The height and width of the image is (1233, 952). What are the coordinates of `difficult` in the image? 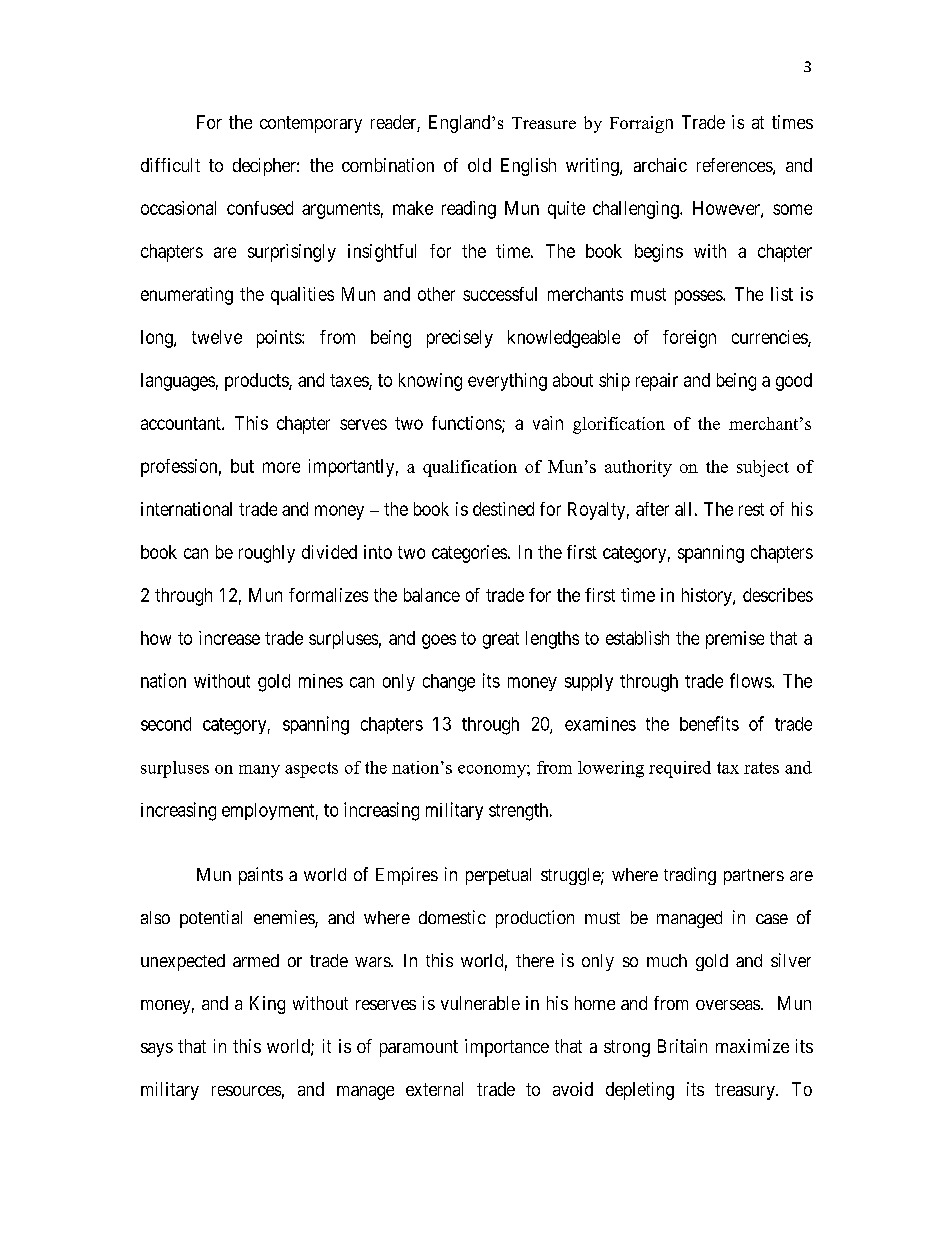 It's located at (170, 165).
